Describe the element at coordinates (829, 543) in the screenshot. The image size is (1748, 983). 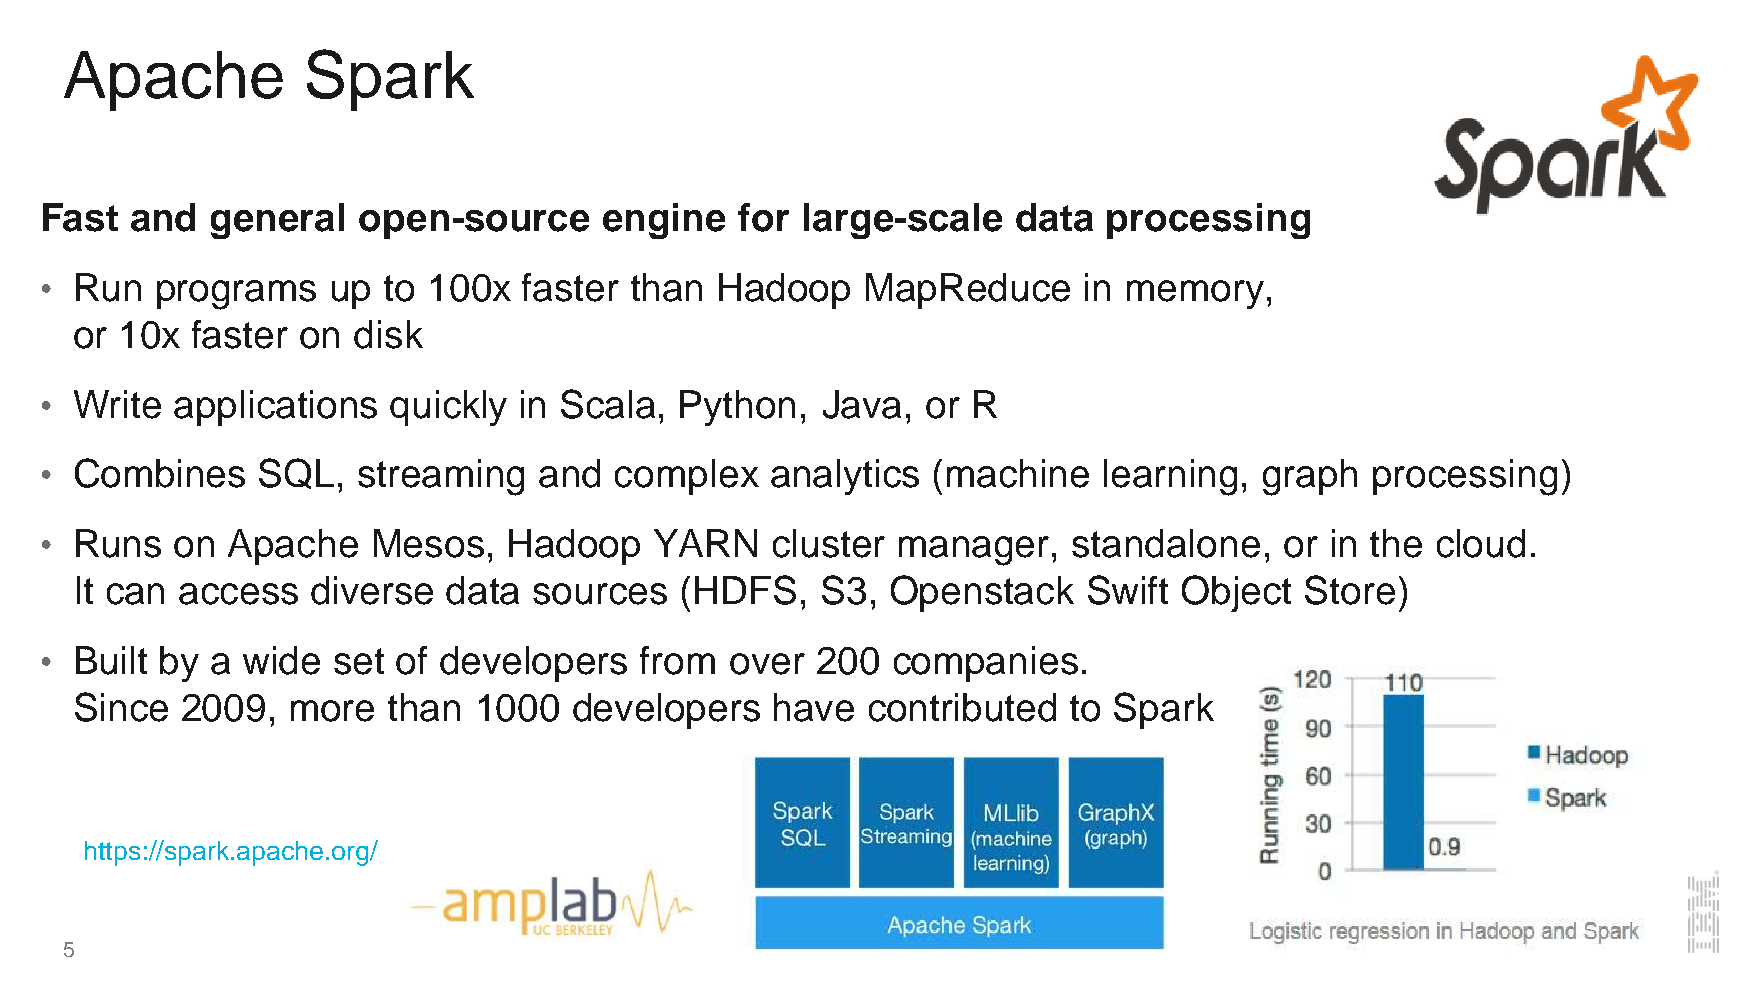
I see `cluster` at that location.
